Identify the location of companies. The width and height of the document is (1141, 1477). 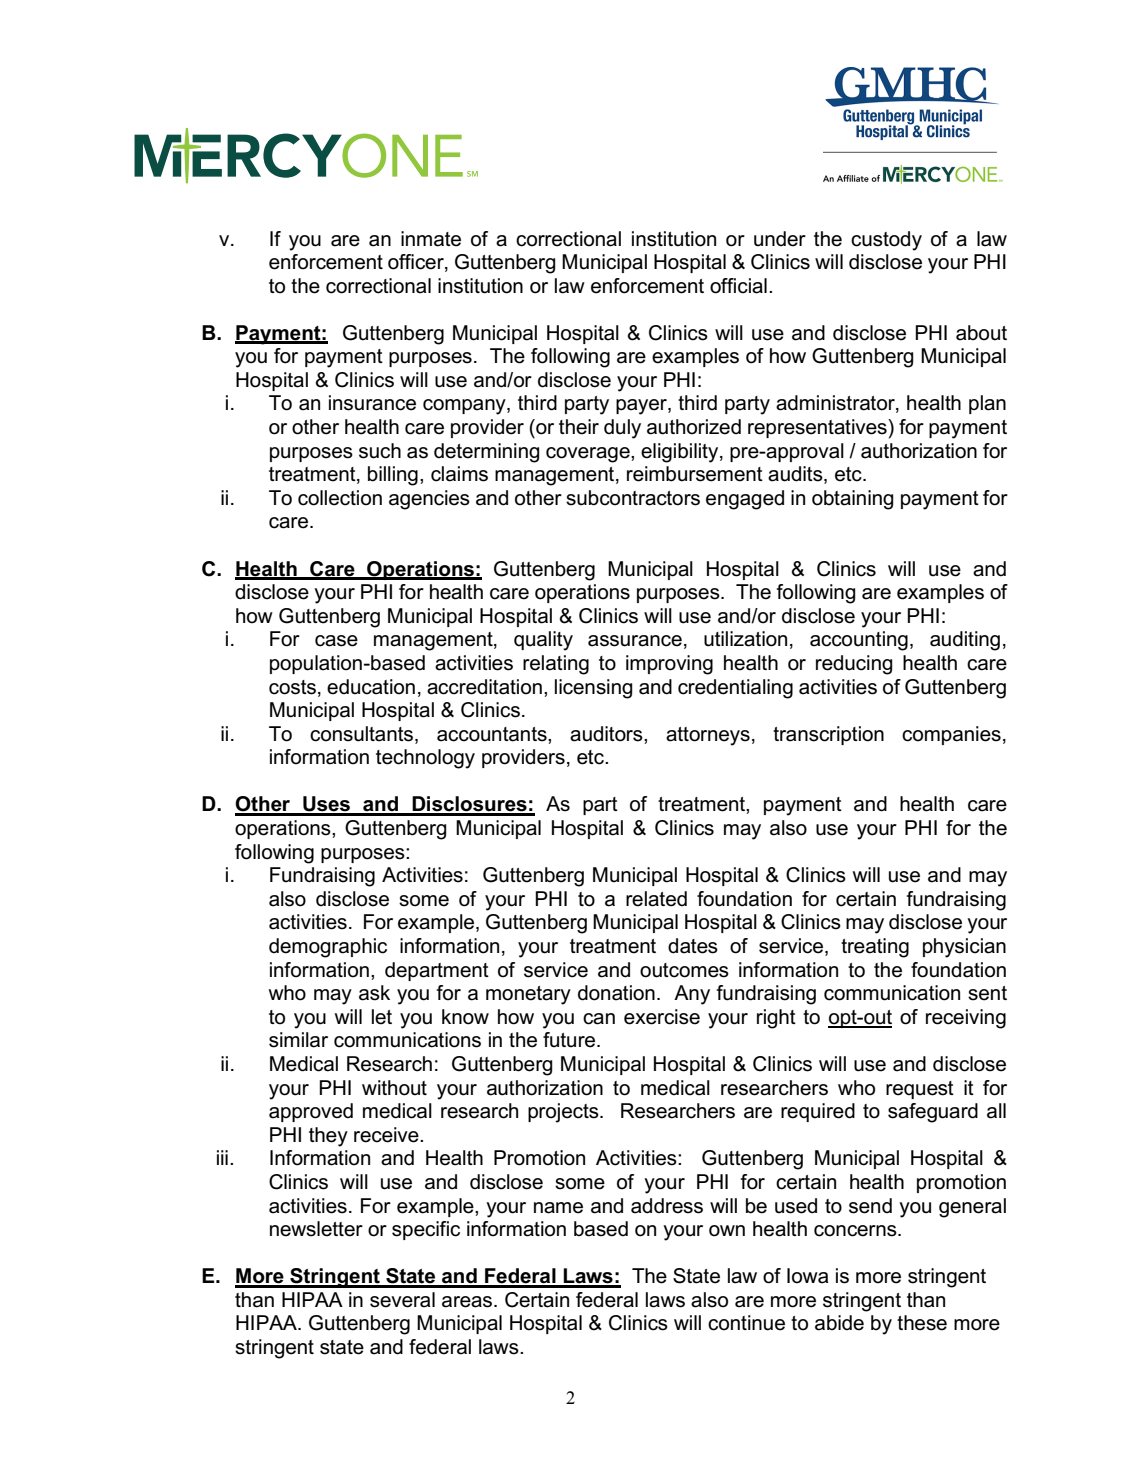
(951, 735).
